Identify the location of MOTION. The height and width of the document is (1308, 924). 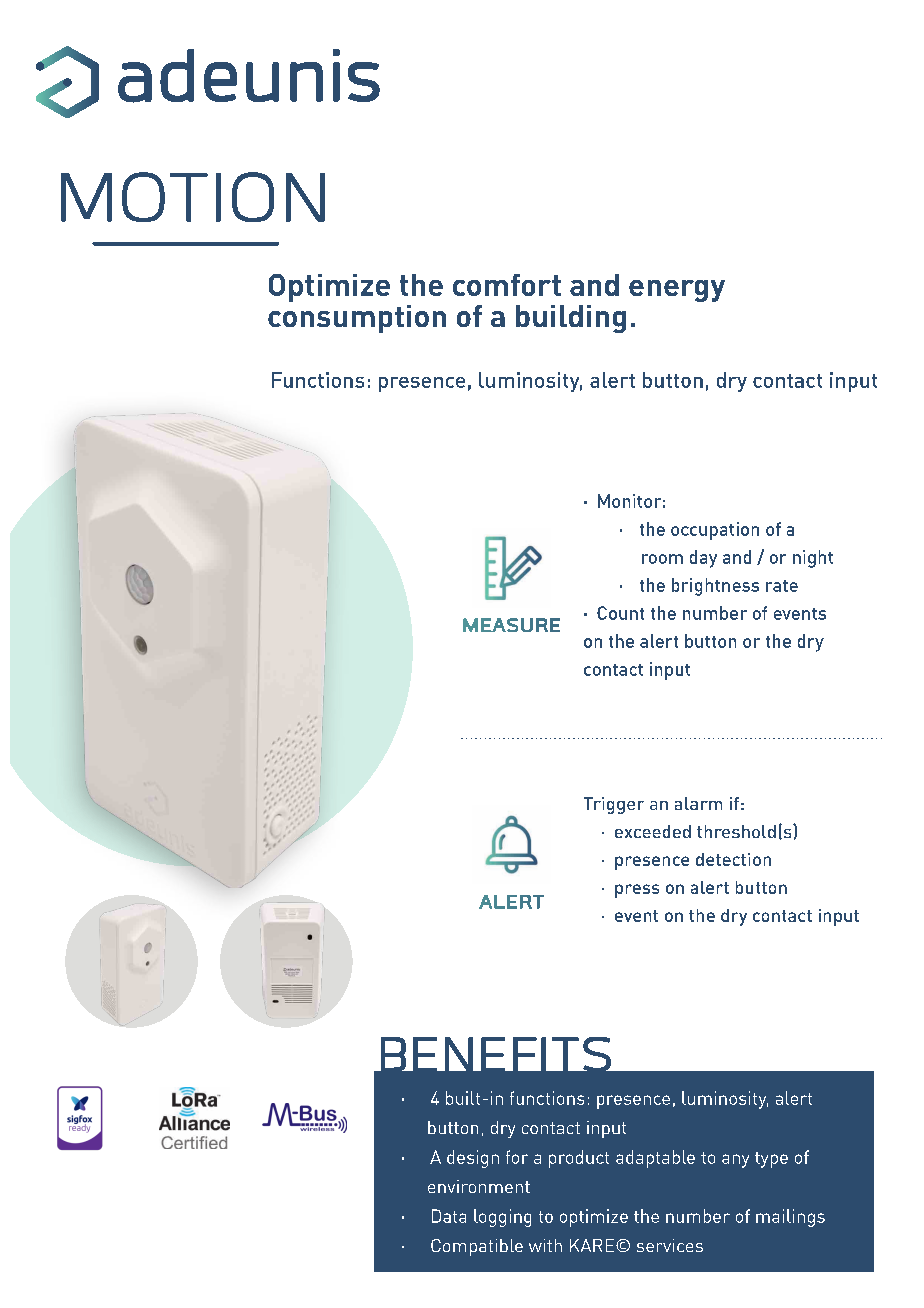
(193, 197).
